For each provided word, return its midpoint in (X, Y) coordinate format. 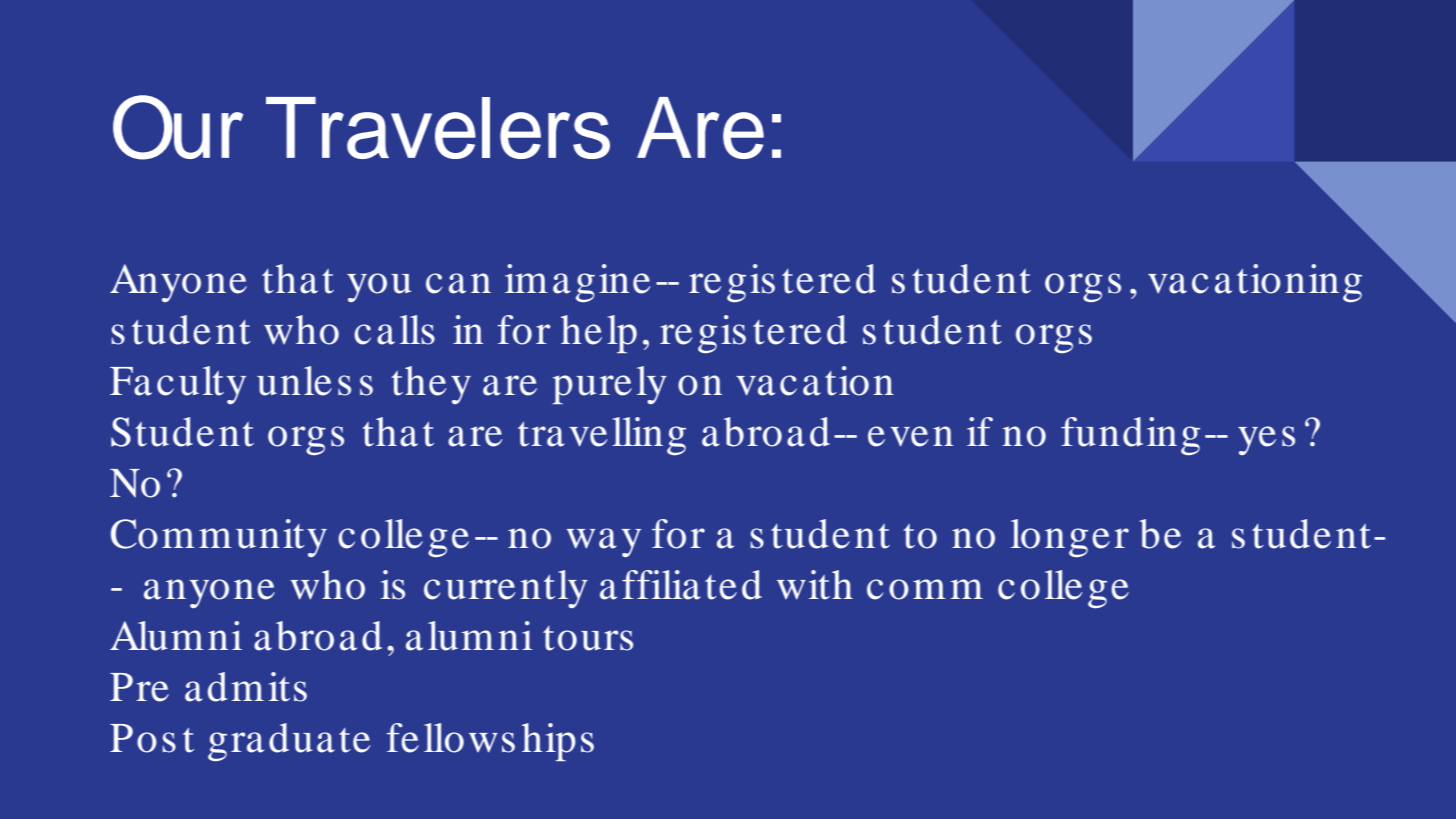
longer (1070, 538)
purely (609, 385)
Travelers (438, 128)
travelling (602, 436)
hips (558, 742)
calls (394, 330)
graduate (289, 742)
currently (506, 589)
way (603, 542)
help (599, 334)
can (458, 283)
